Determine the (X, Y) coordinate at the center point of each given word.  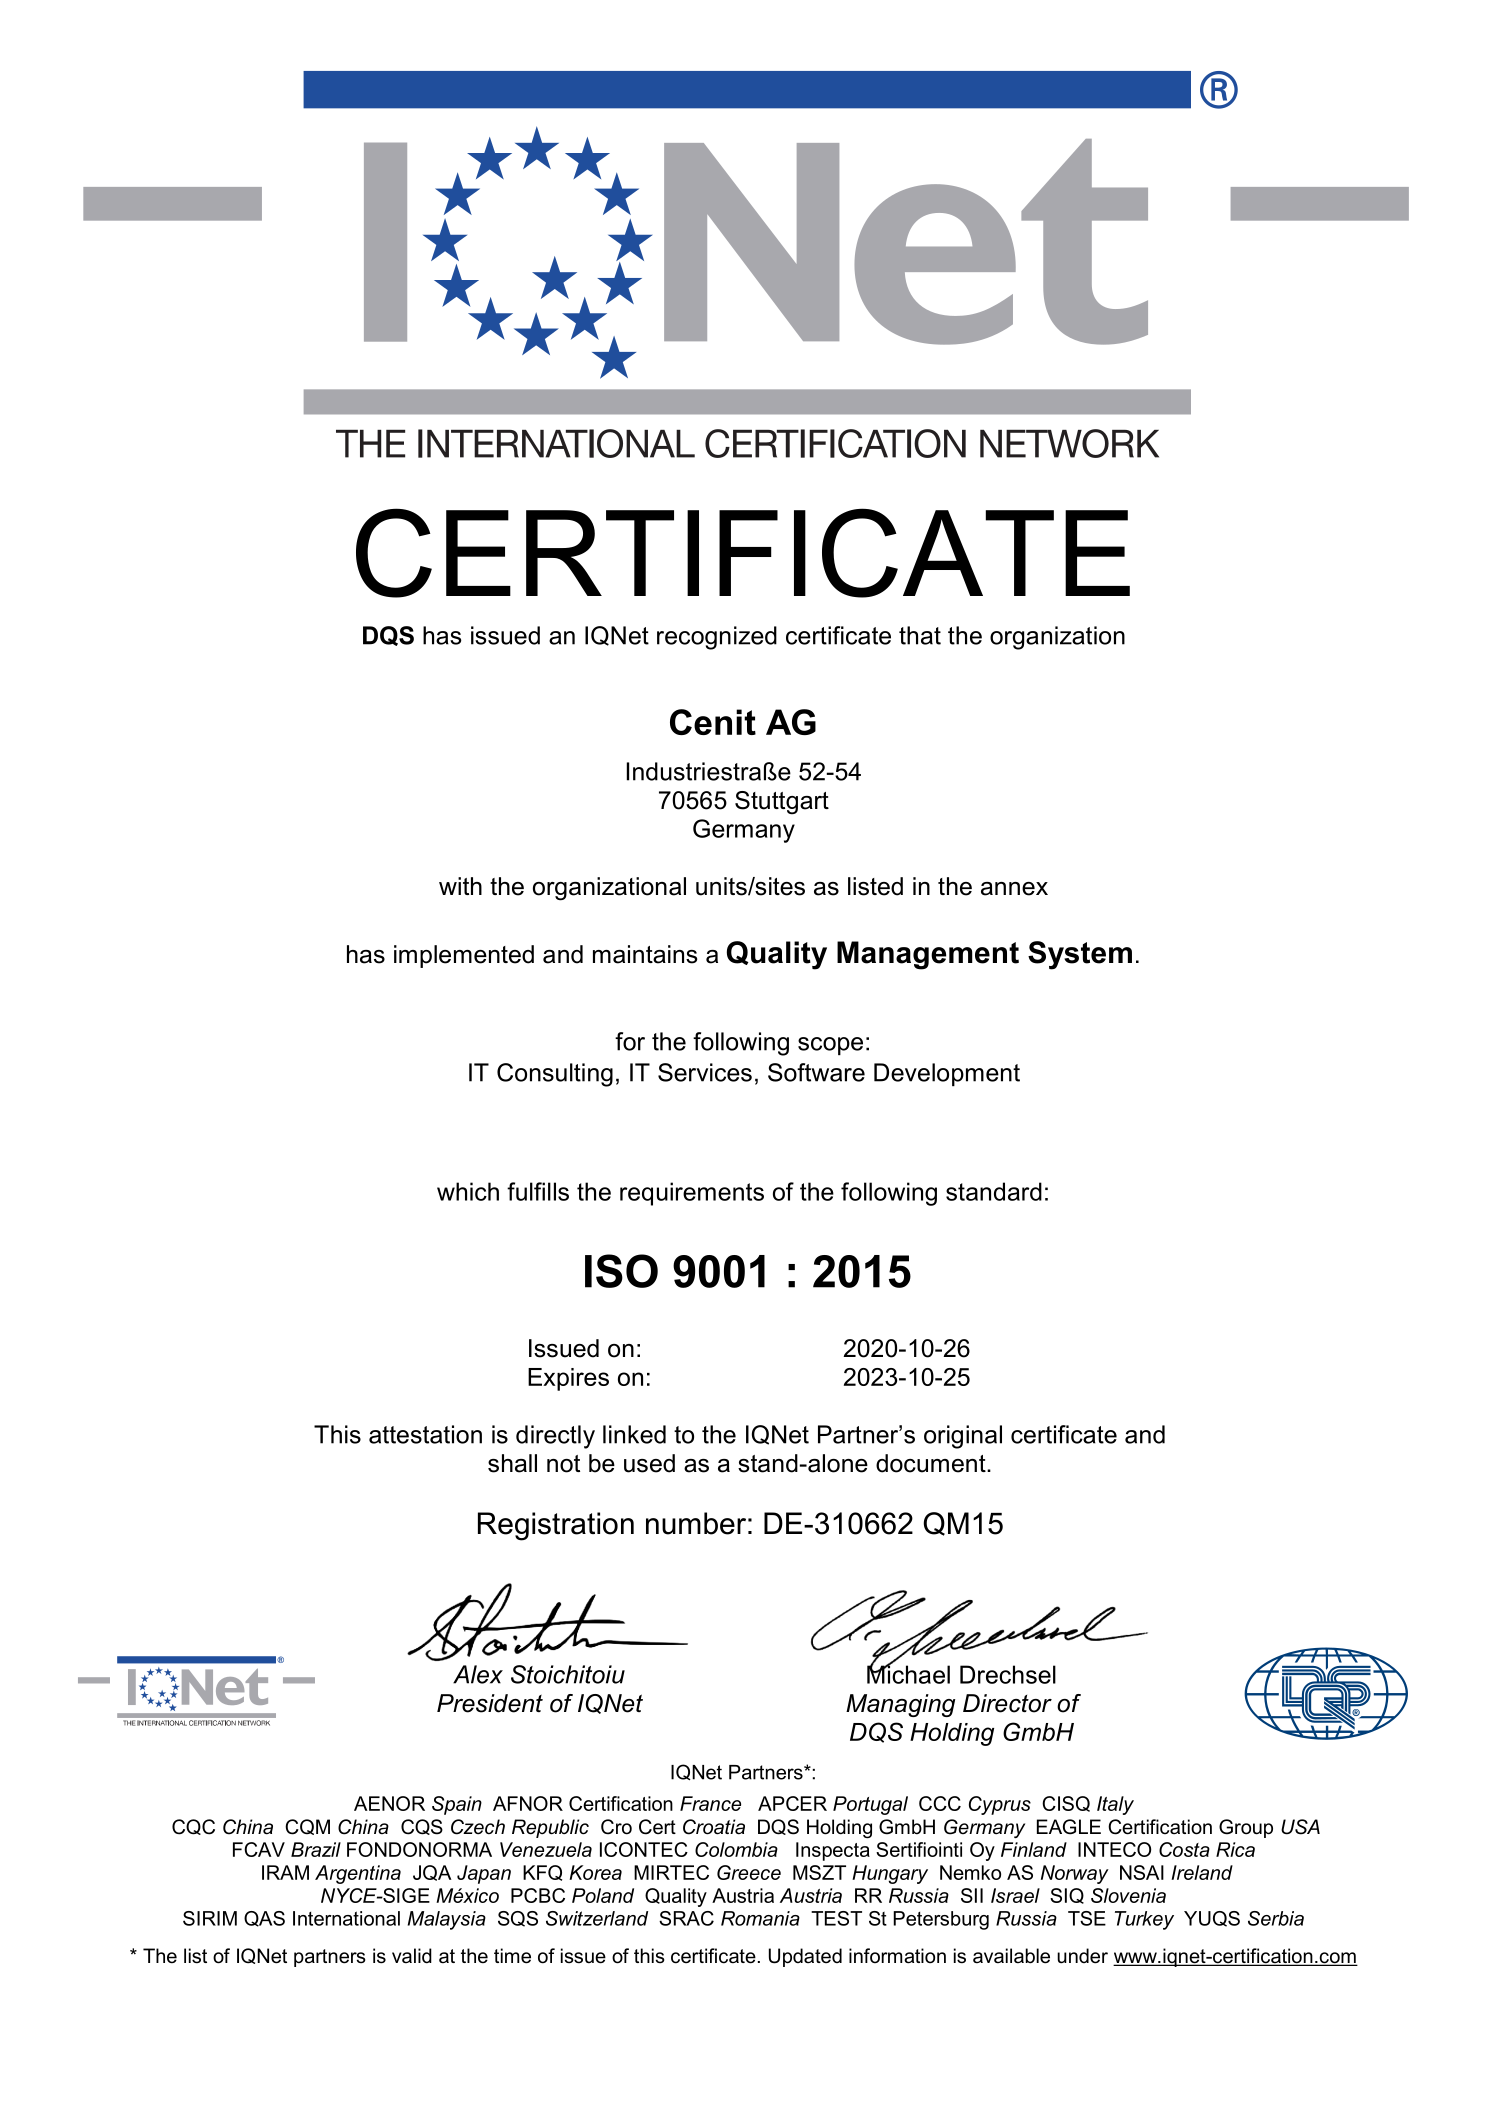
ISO (621, 1271)
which (468, 1191)
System (1080, 955)
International (346, 1918)
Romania (760, 1918)
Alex (478, 1674)
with (460, 886)
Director (1007, 1703)
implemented (464, 956)
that (920, 635)
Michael (908, 1673)
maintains (645, 954)
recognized (717, 638)
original (963, 1437)
